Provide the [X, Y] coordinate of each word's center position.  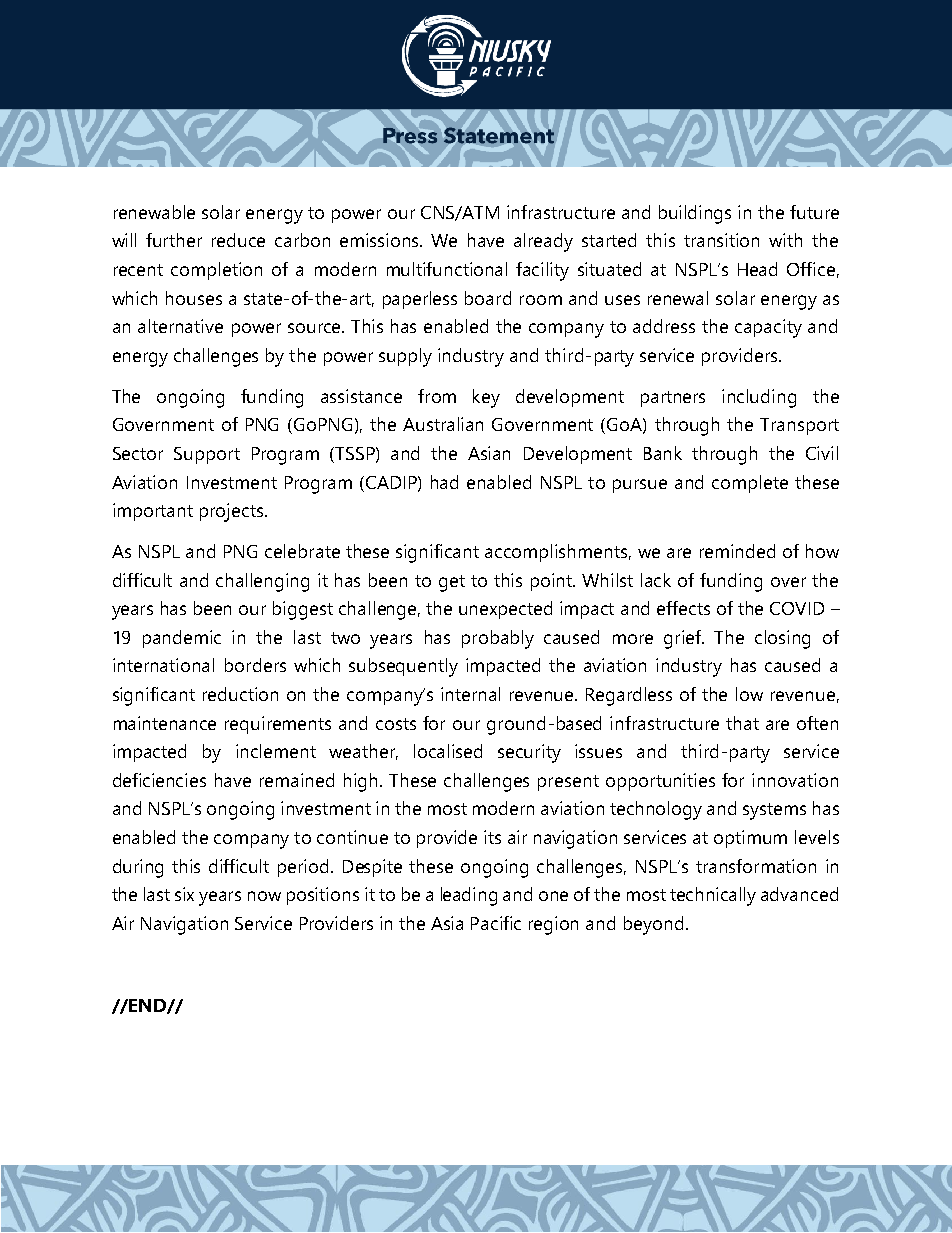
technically [713, 896]
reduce [238, 240]
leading [469, 896]
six [184, 894]
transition [721, 240]
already [543, 242]
